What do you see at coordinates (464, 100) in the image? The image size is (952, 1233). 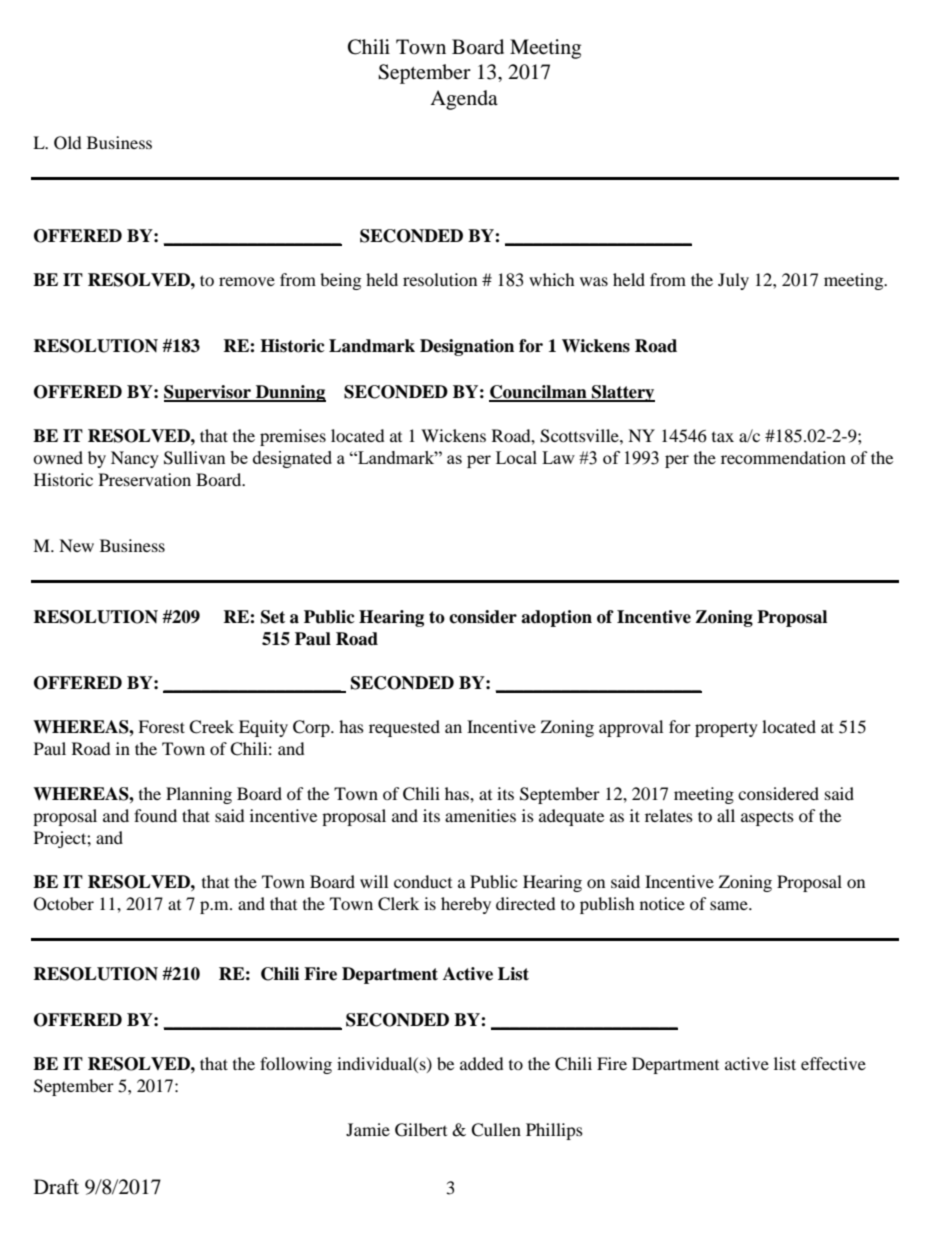 I see `Agenda` at bounding box center [464, 100].
